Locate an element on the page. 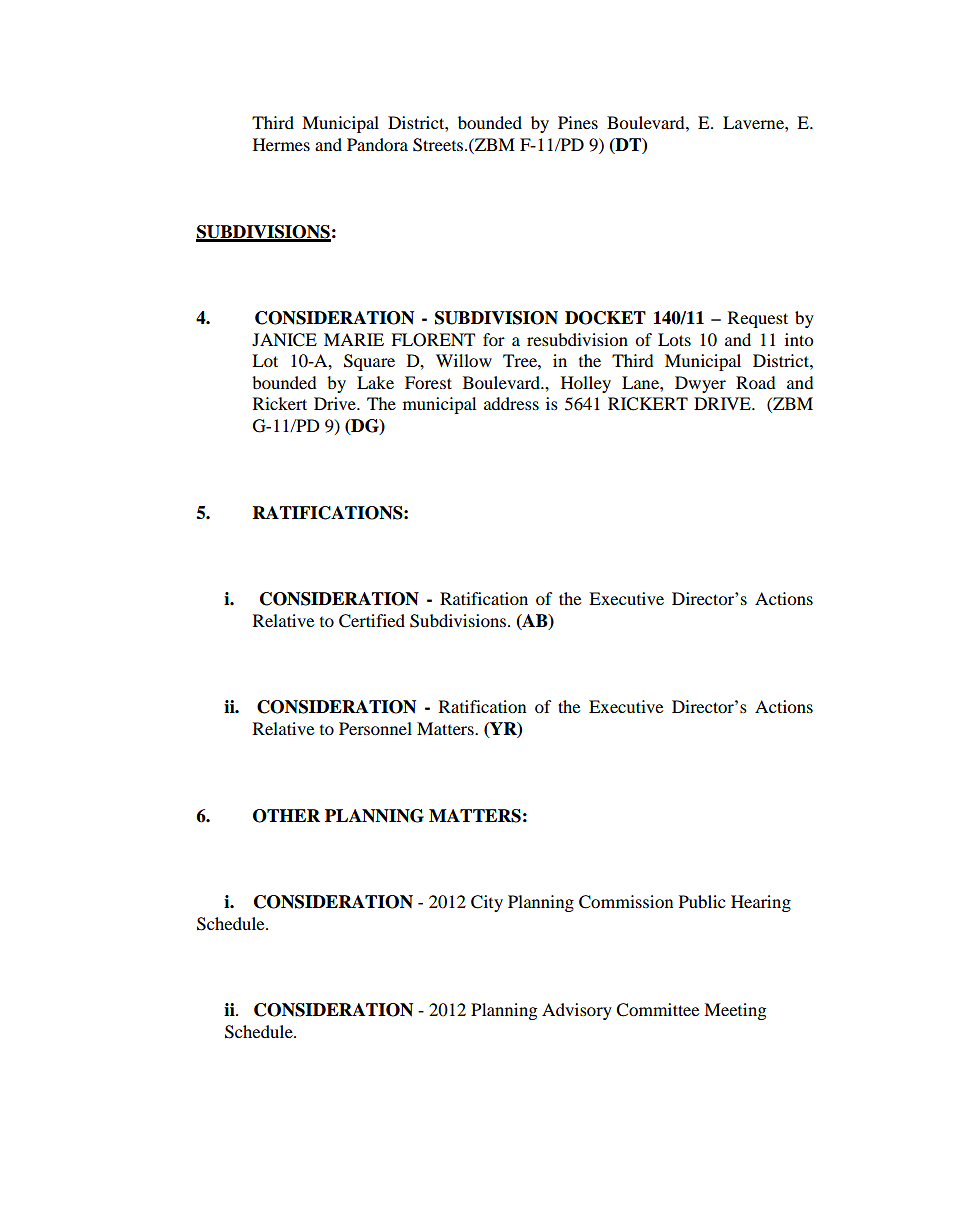 This page has height=1232, width=954. Dwyer is located at coordinates (700, 384).
